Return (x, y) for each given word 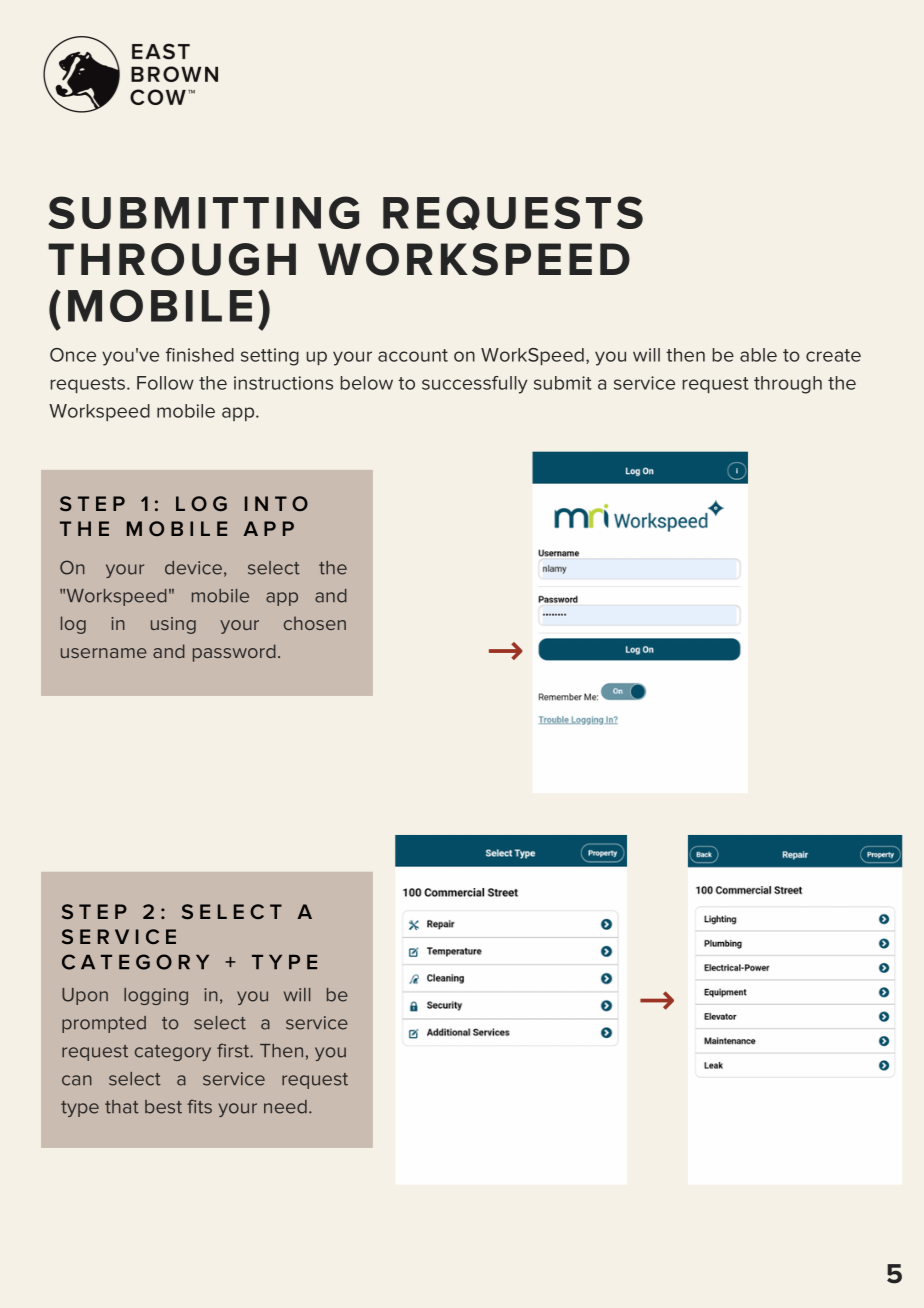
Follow (165, 383)
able (758, 355)
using (173, 625)
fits (199, 1106)
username (104, 653)
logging (156, 996)
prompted (104, 1024)
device (193, 568)
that (122, 1107)
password (234, 653)
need (285, 1107)
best (163, 1107)
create (833, 355)
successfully (475, 385)
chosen (315, 623)
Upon (85, 996)
